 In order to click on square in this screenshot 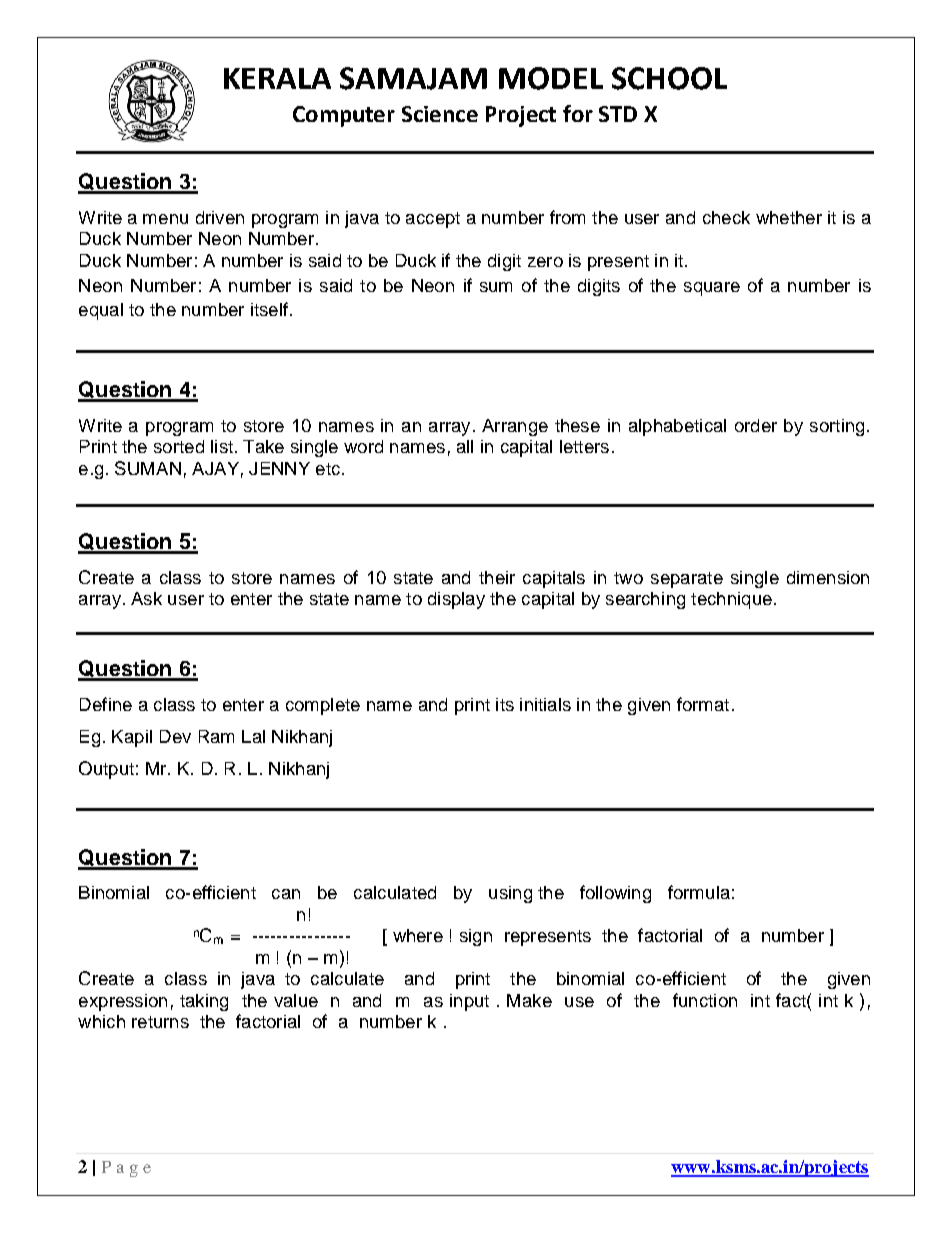, I will do `click(712, 289)`.
